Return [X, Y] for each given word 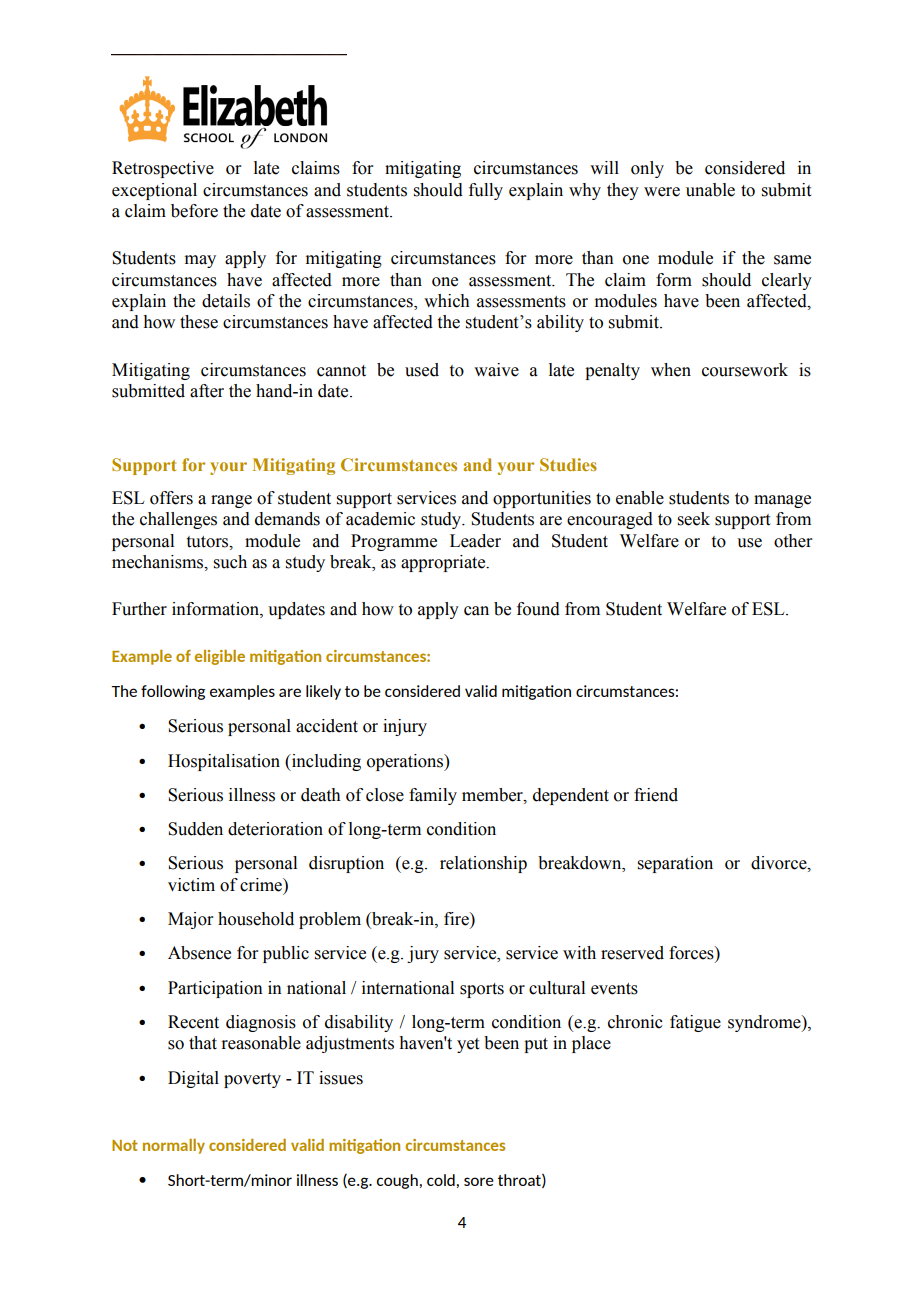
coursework [745, 370]
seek [694, 519]
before [194, 211]
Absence [199, 953]
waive [496, 370]
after [207, 391]
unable [710, 190]
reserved [632, 953]
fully [486, 191]
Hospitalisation [224, 762]
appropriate [444, 563]
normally [174, 1146]
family [433, 796]
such [230, 562]
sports [482, 990]
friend [656, 795]
